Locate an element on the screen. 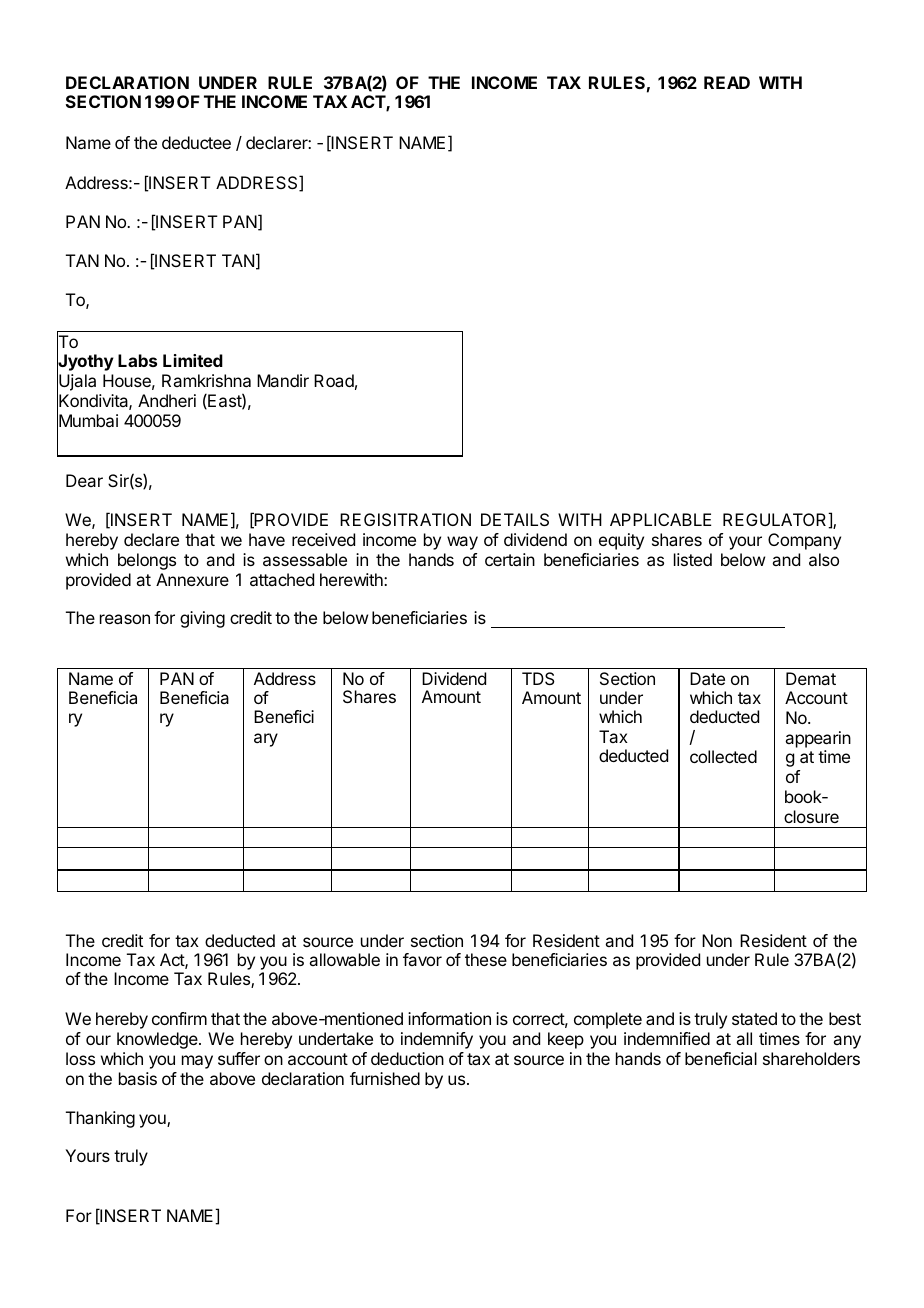 The image size is (924, 1308). ary is located at coordinates (266, 740).
